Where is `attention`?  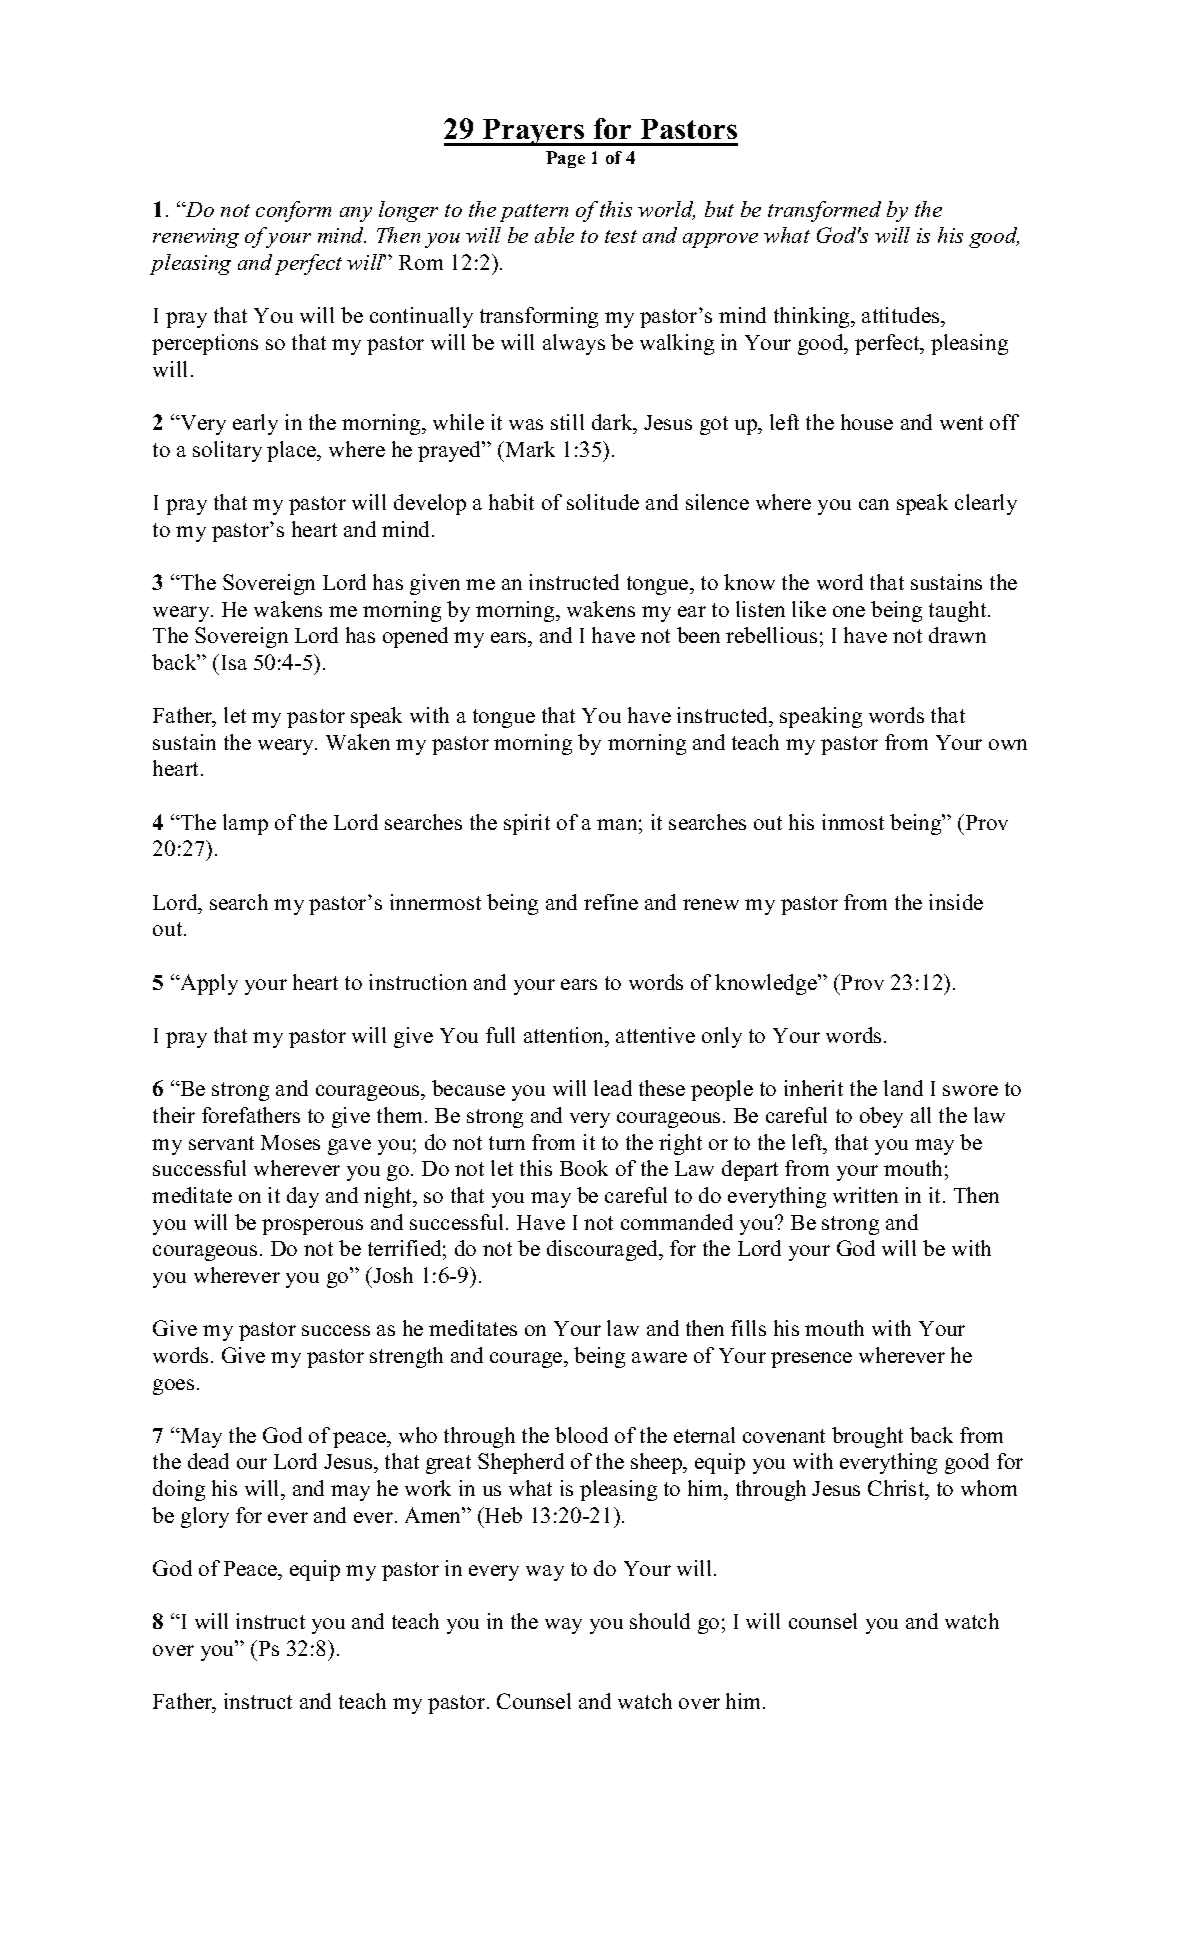
attention is located at coordinates (565, 1035).
